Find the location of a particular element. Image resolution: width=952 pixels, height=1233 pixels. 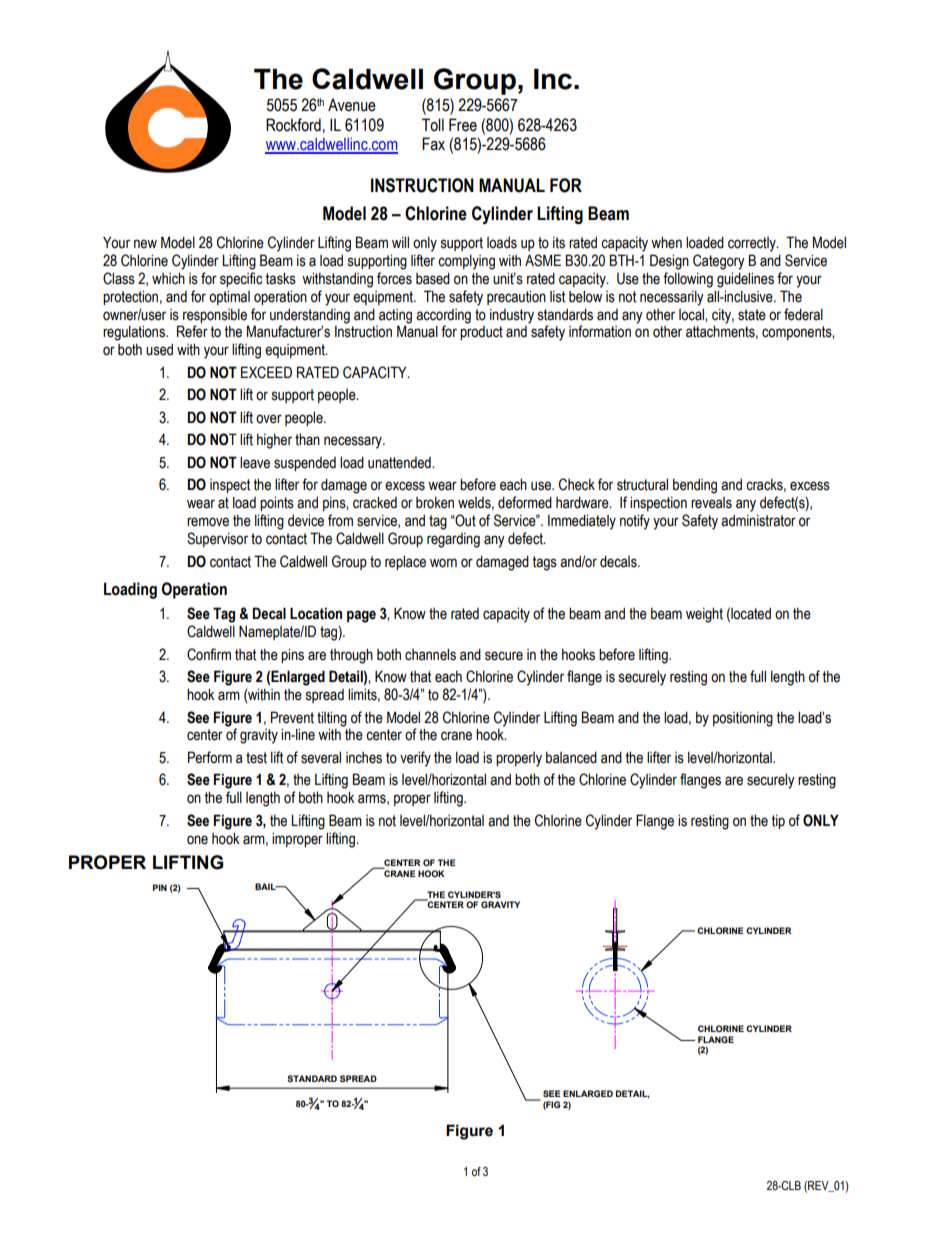

Free is located at coordinates (463, 125).
